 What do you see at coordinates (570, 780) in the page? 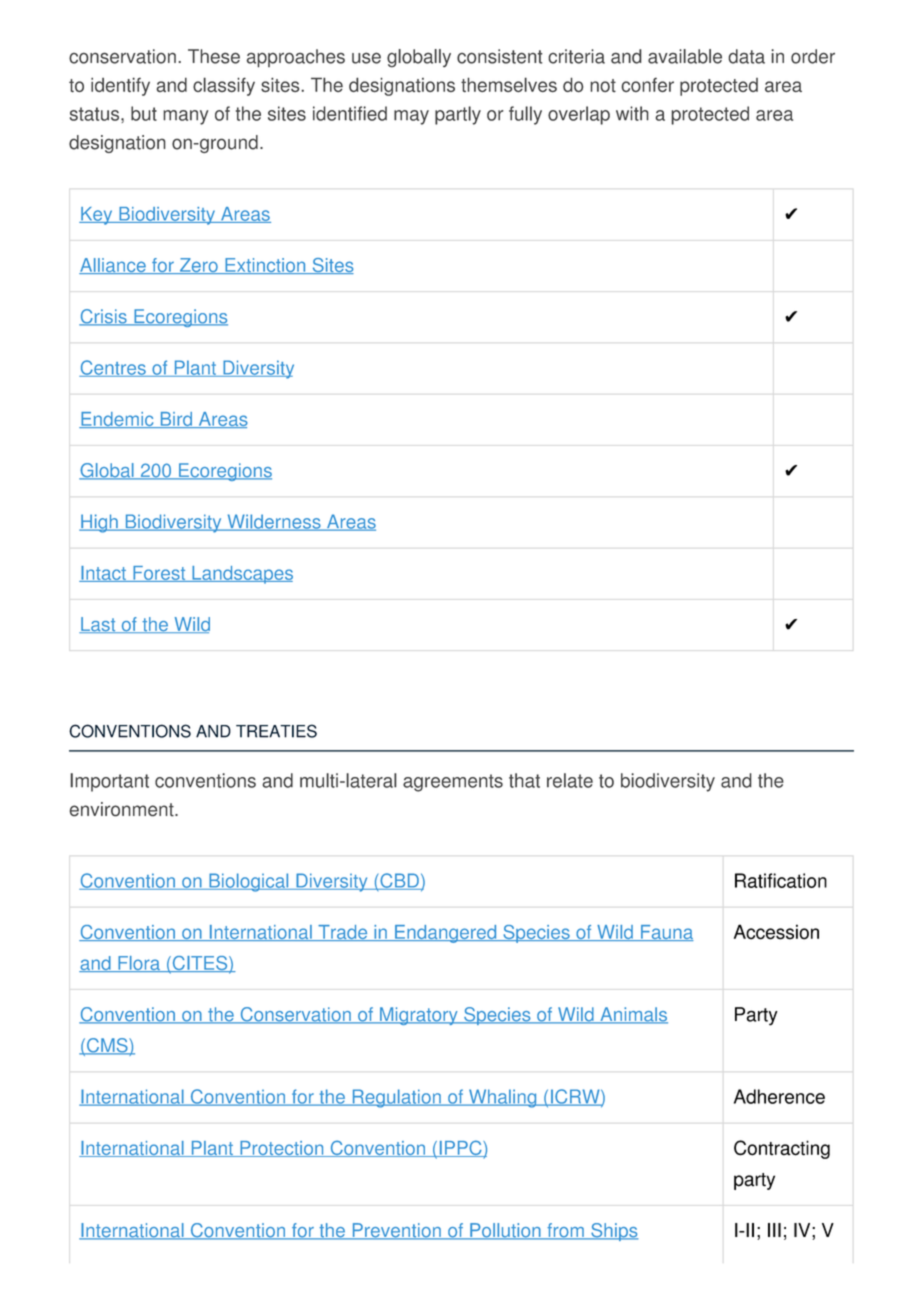
I see `relate` at bounding box center [570, 780].
